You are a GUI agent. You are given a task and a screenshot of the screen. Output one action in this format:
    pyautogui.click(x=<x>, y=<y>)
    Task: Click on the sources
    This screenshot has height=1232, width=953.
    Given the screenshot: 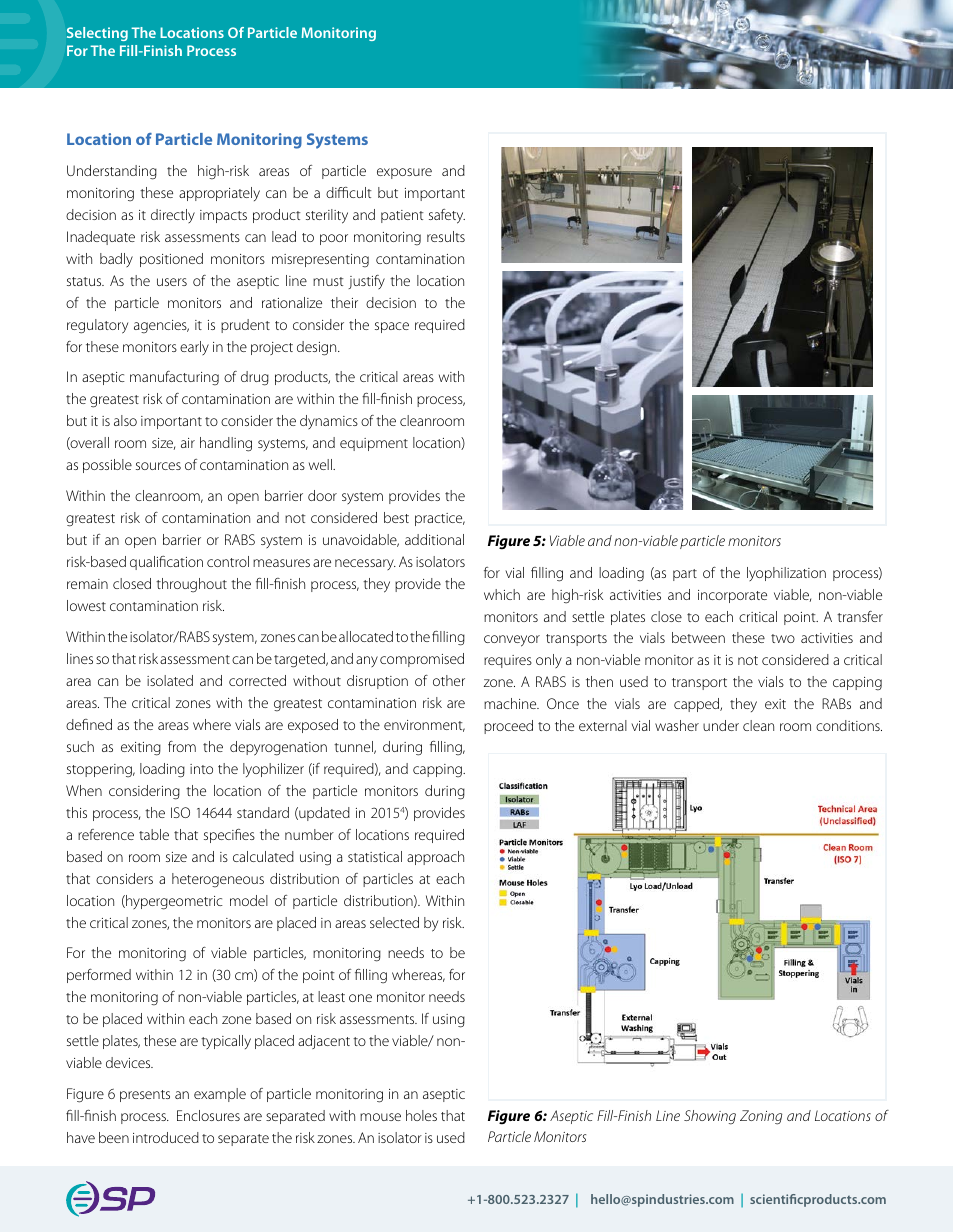 What is the action you would take?
    pyautogui.click(x=158, y=466)
